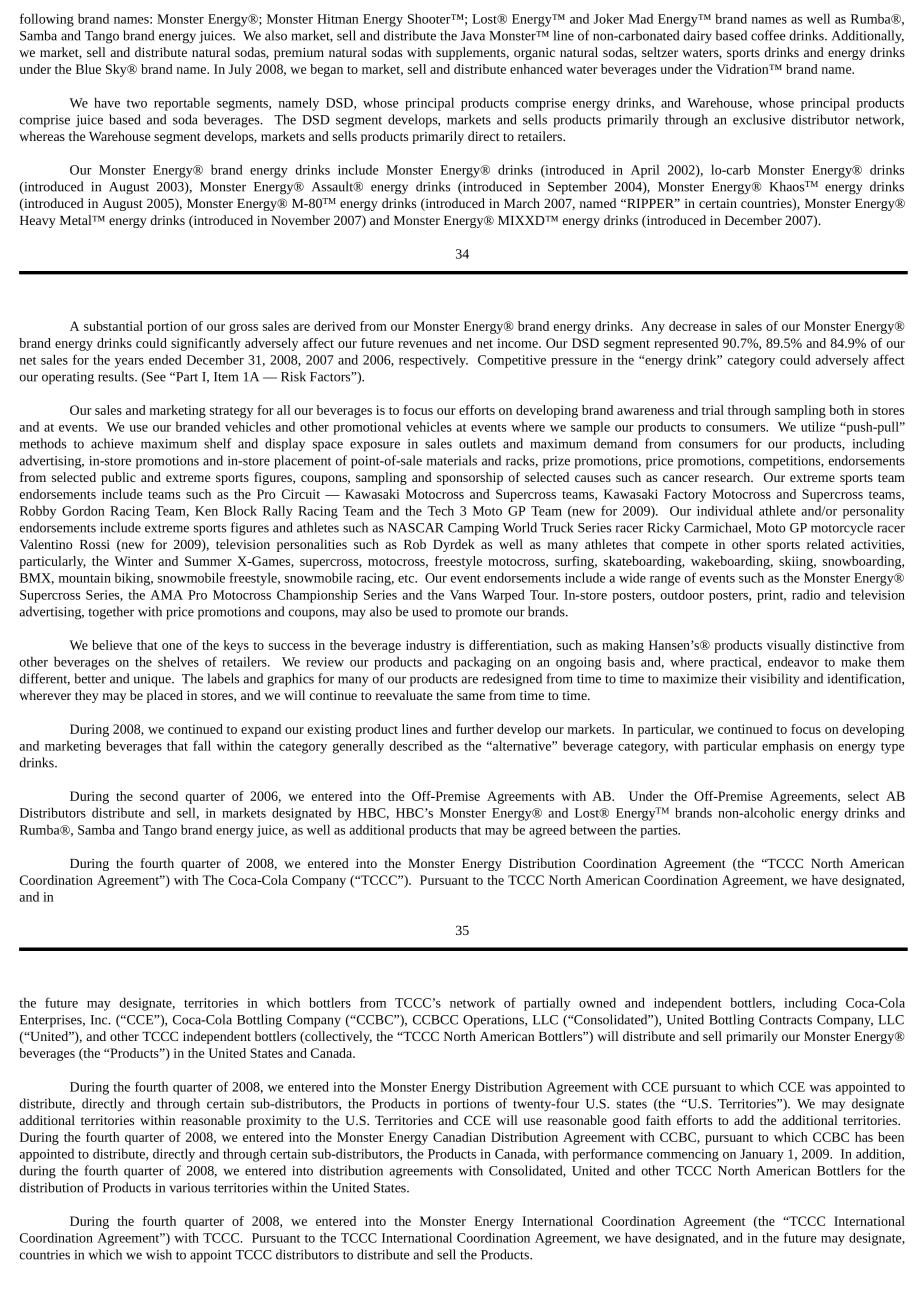 The height and width of the screenshot is (1308, 924). I want to click on respectively, so click(433, 361).
